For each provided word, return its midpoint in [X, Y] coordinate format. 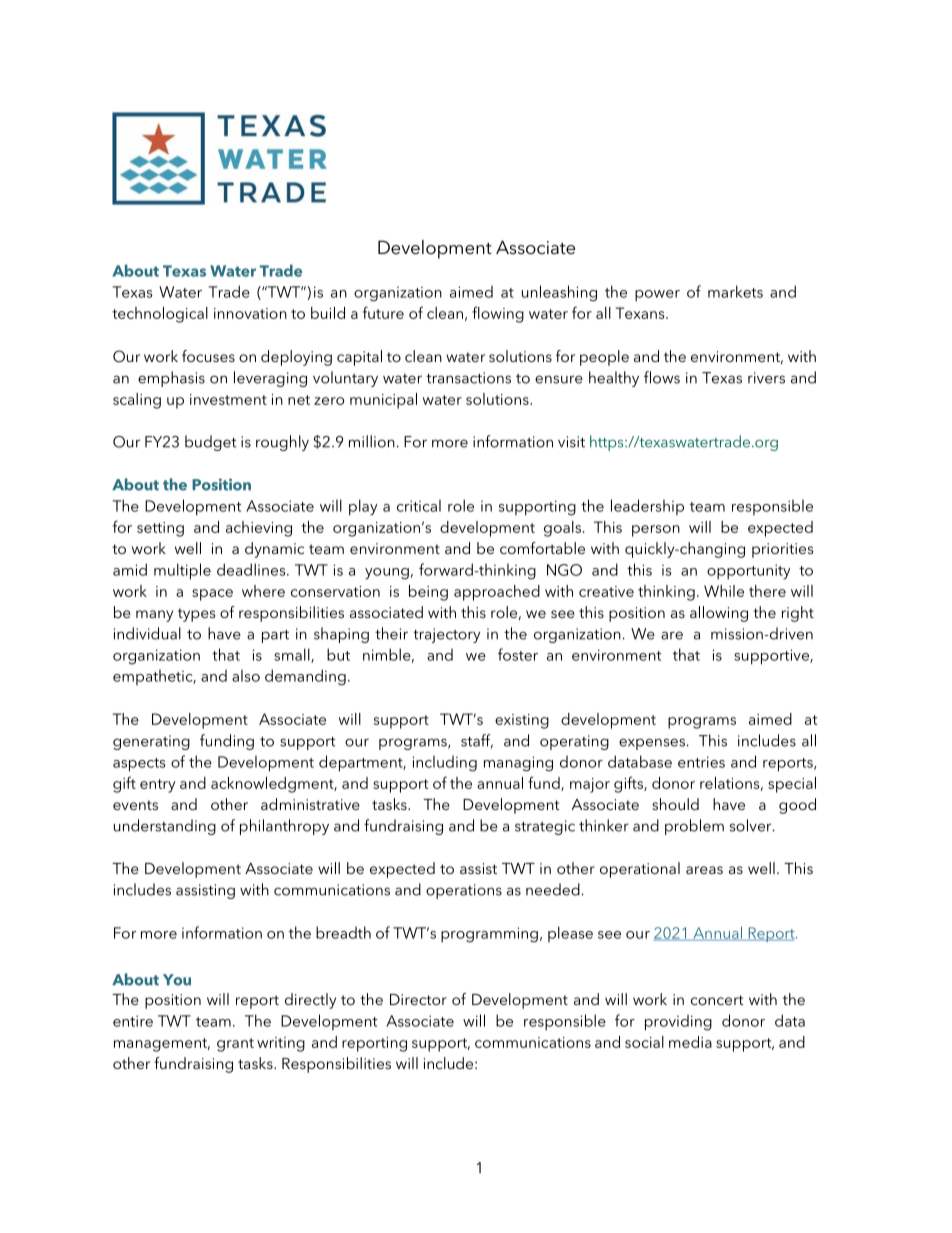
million [373, 441]
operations [464, 891]
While [724, 591]
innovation [250, 313]
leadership [647, 507]
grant [235, 1045]
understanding [165, 827]
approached [497, 593]
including [445, 763]
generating [151, 742]
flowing [498, 314]
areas [704, 870]
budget [210, 443]
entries [701, 762]
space [212, 595]
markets [735, 291]
